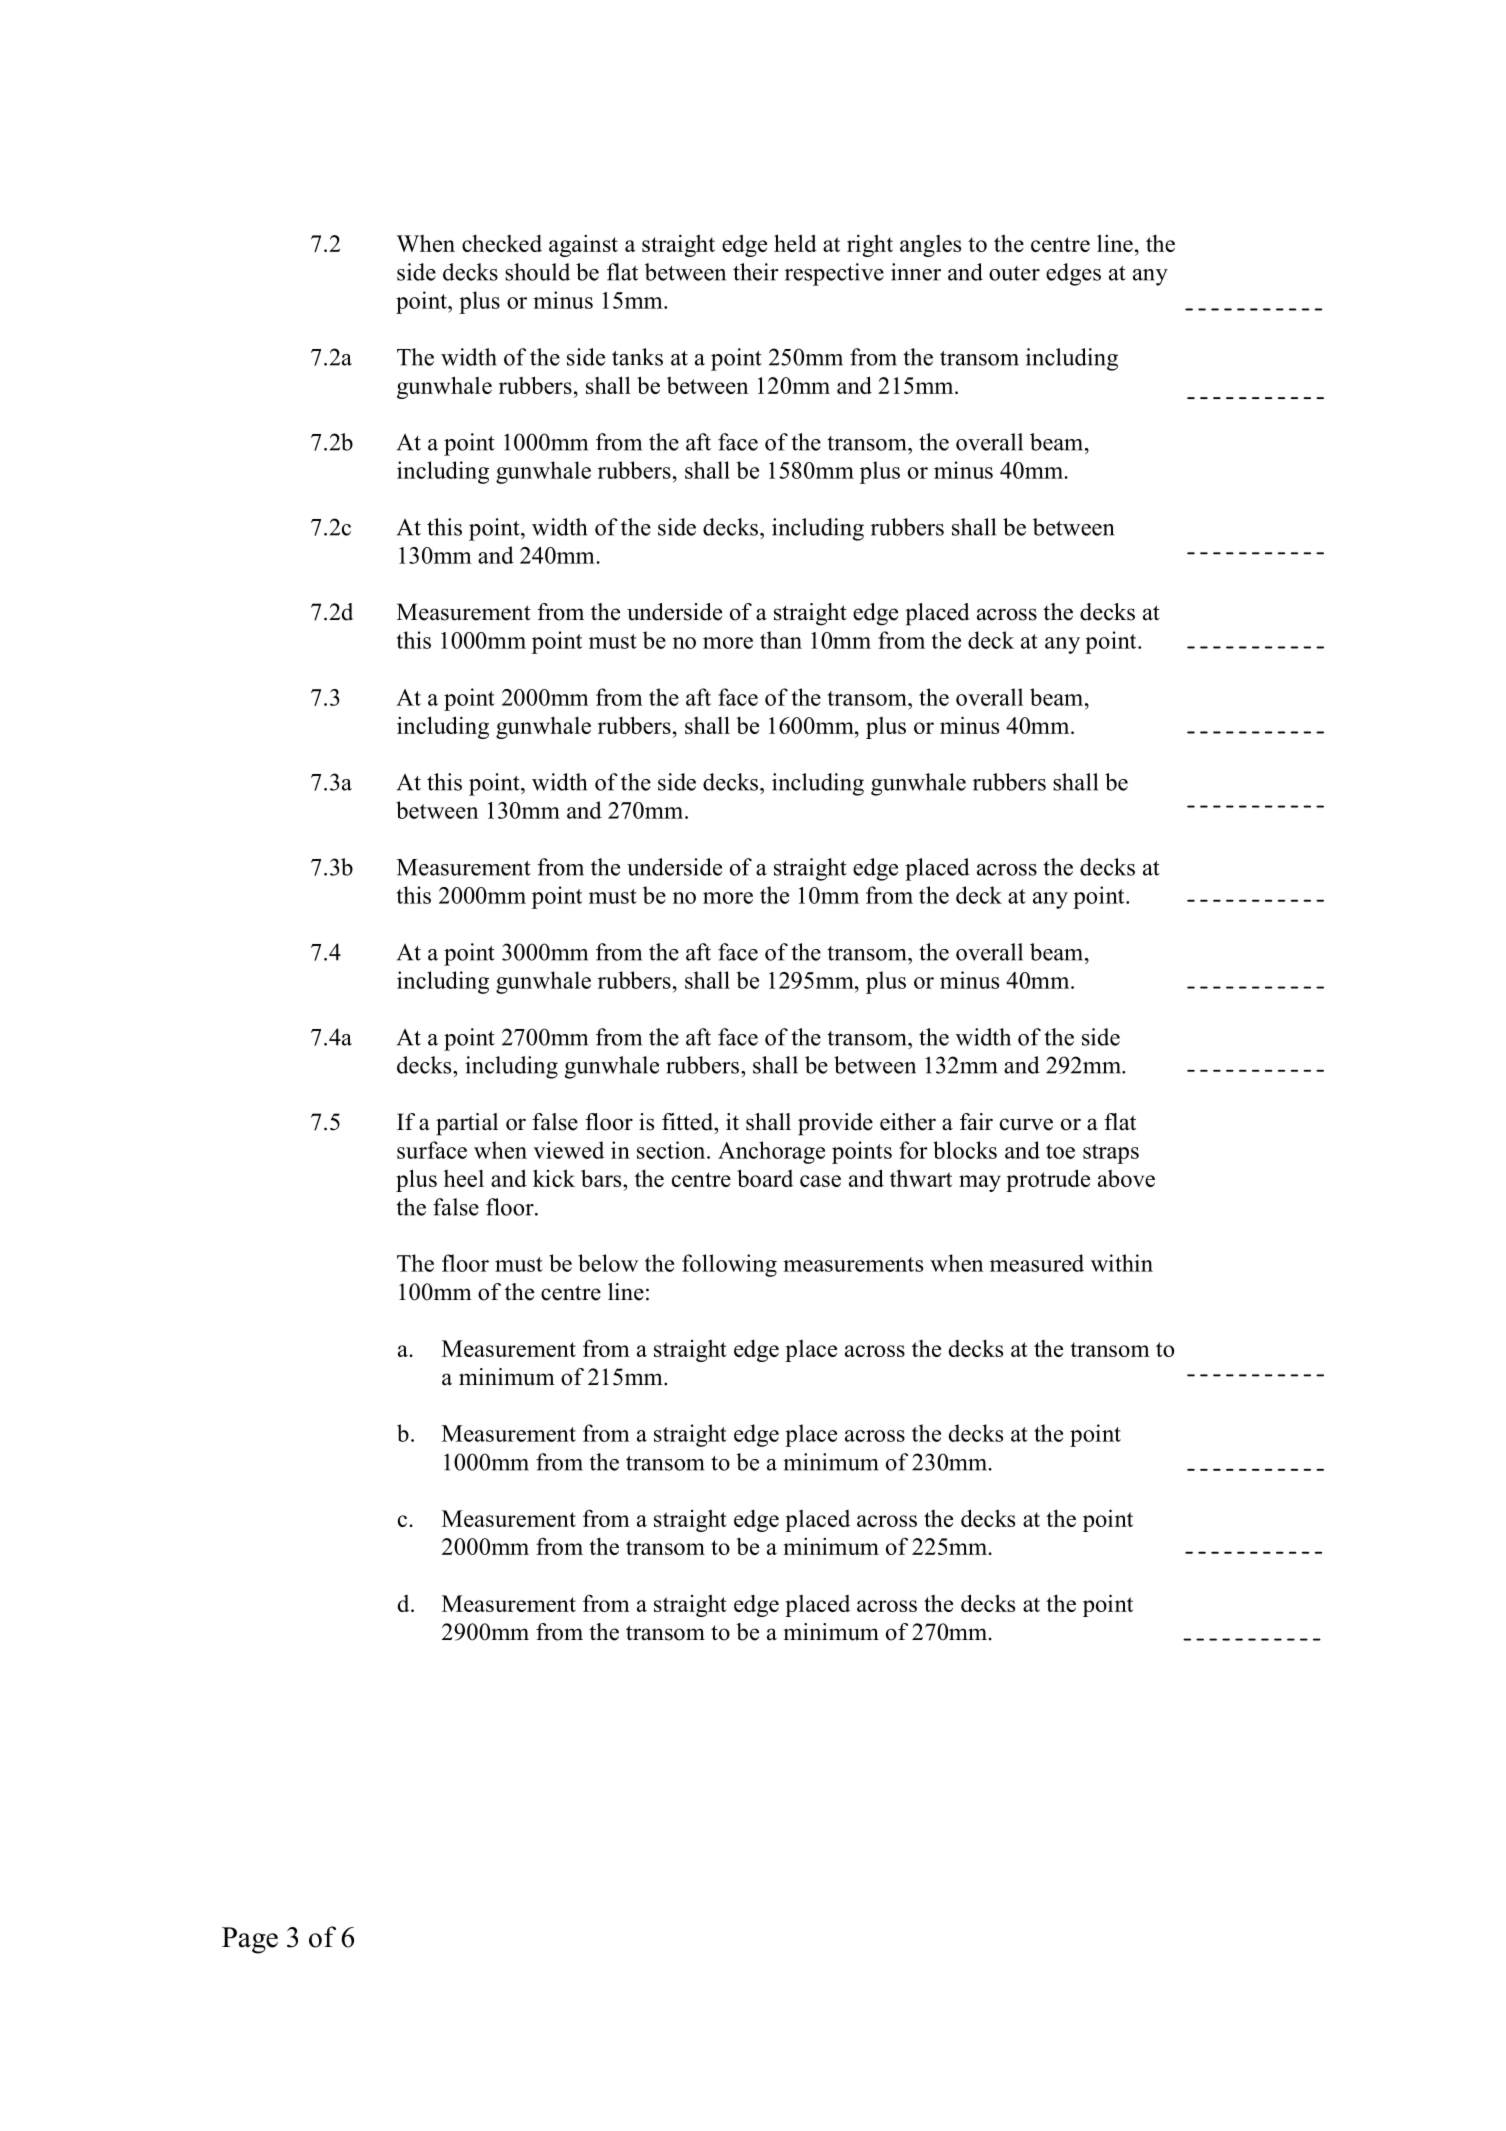 This screenshot has height=2131, width=1506. Describe the element at coordinates (467, 1124) in the screenshot. I see `partial` at that location.
